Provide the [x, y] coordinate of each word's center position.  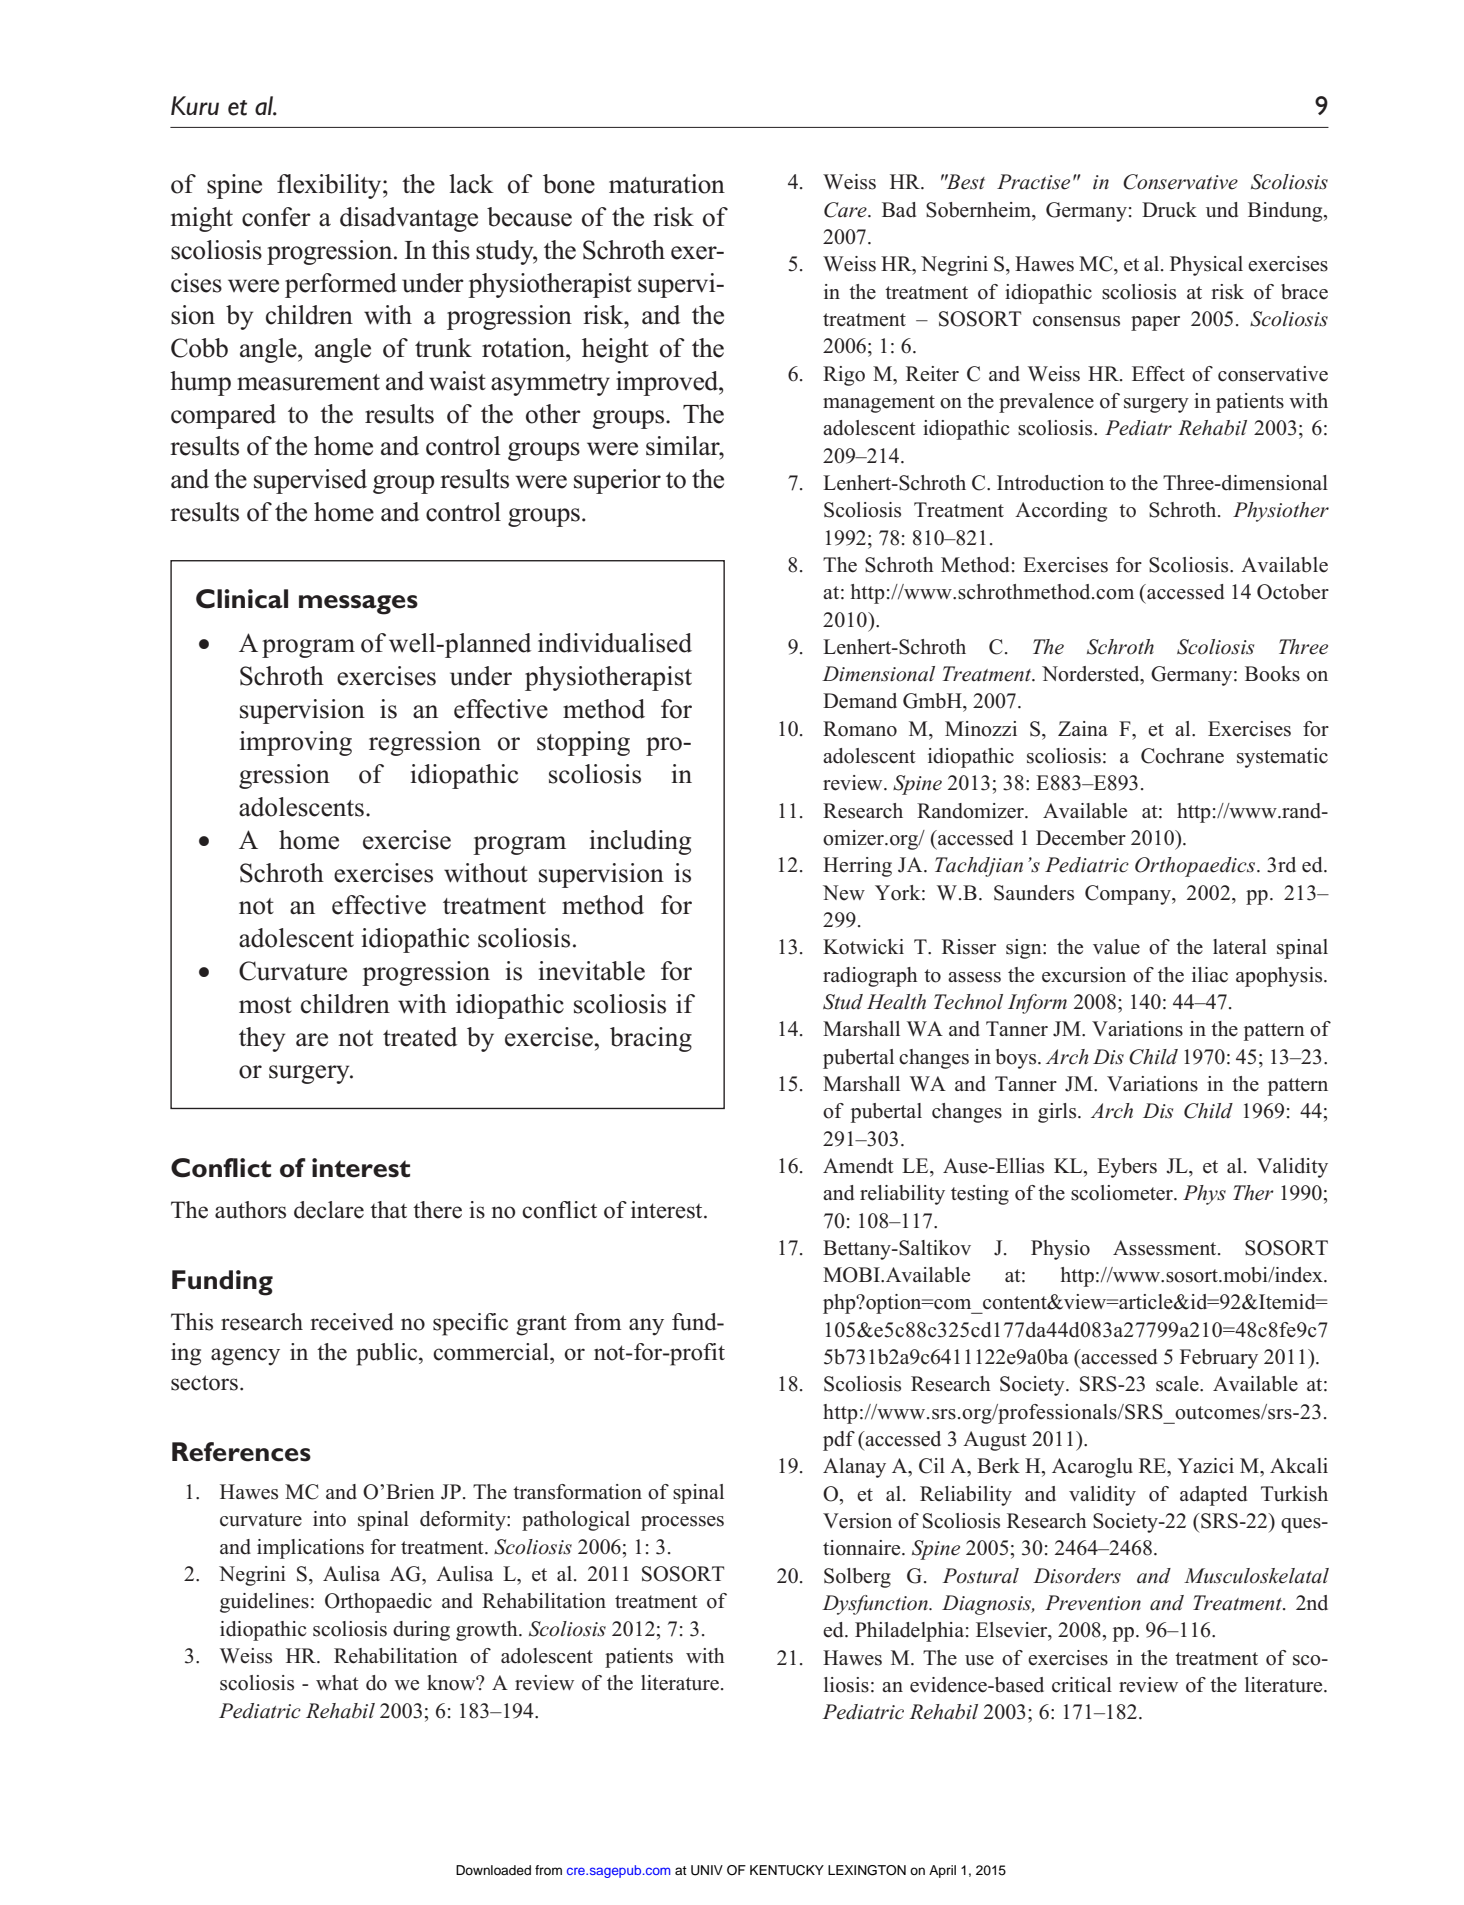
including [640, 842]
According [1061, 512]
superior [617, 481]
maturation [667, 184]
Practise [1033, 182]
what [337, 1682]
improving [296, 743]
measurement [308, 382]
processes [682, 1523]
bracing [651, 1039]
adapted [1213, 1496]
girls [1058, 1113]
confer [276, 217]
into [329, 1519]
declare [329, 1210]
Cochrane [1182, 756]
